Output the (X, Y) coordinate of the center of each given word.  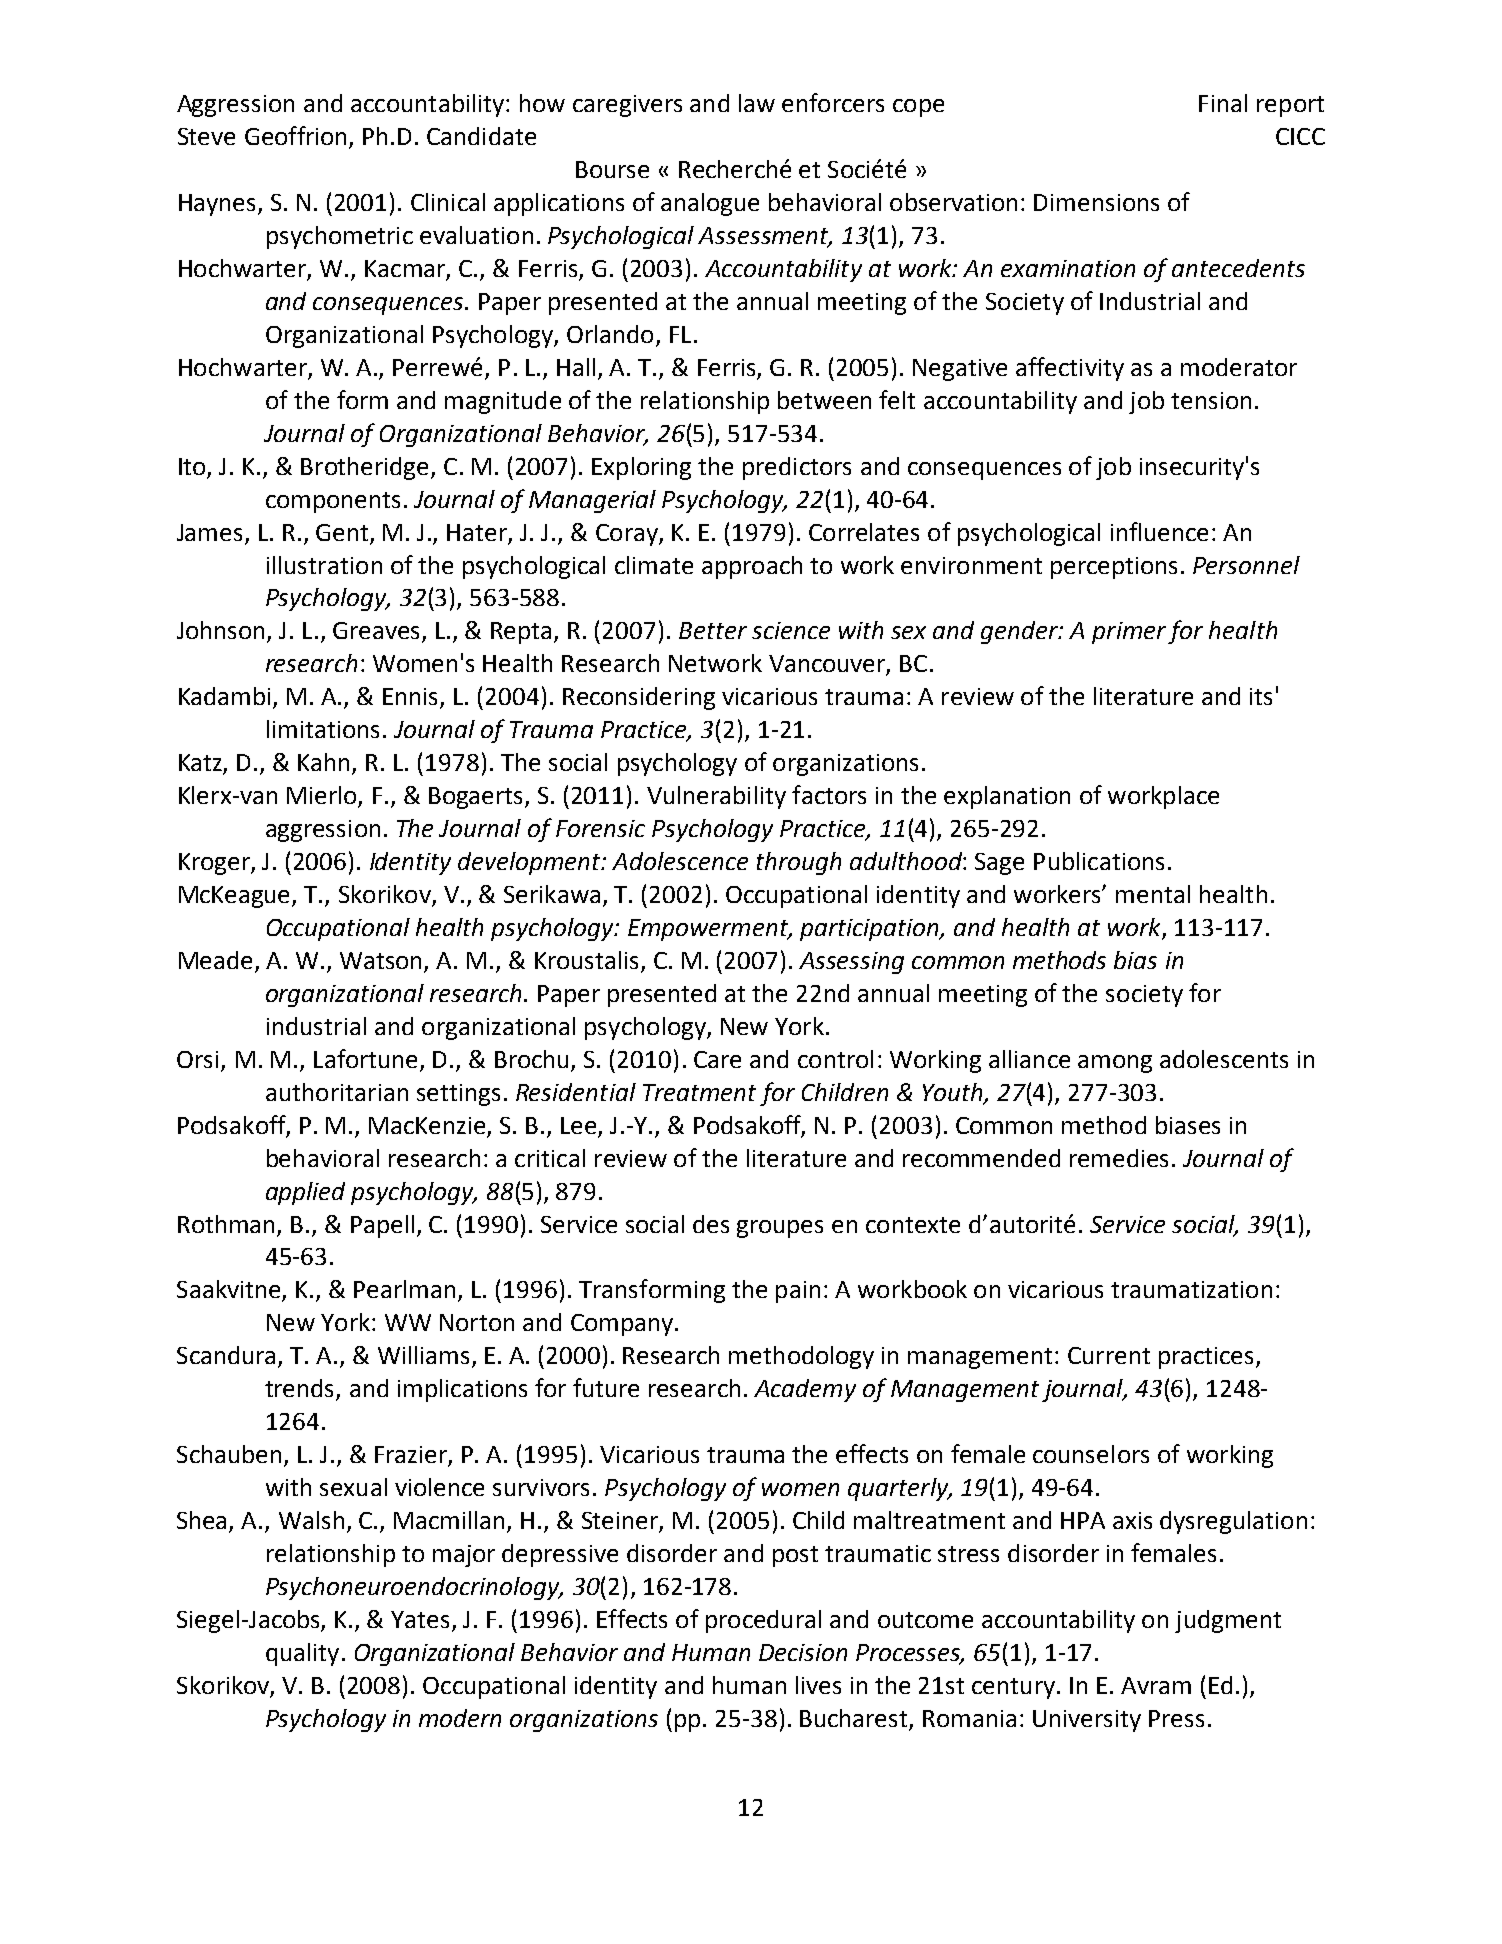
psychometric (340, 237)
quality (302, 1654)
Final (1223, 103)
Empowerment (709, 930)
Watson (380, 960)
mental (1153, 894)
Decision (803, 1652)
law (757, 103)
